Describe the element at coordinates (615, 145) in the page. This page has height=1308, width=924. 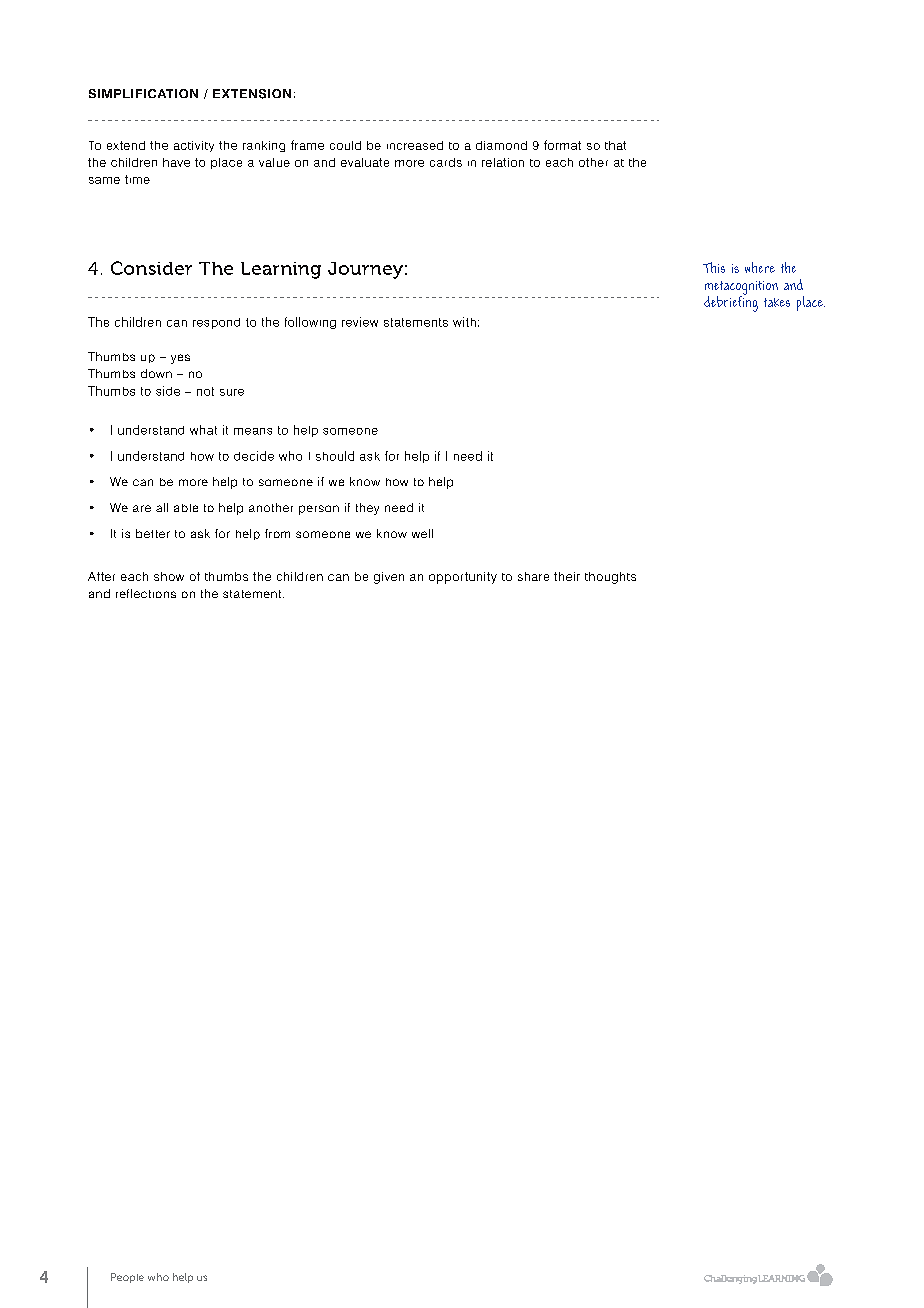
I see `that` at that location.
